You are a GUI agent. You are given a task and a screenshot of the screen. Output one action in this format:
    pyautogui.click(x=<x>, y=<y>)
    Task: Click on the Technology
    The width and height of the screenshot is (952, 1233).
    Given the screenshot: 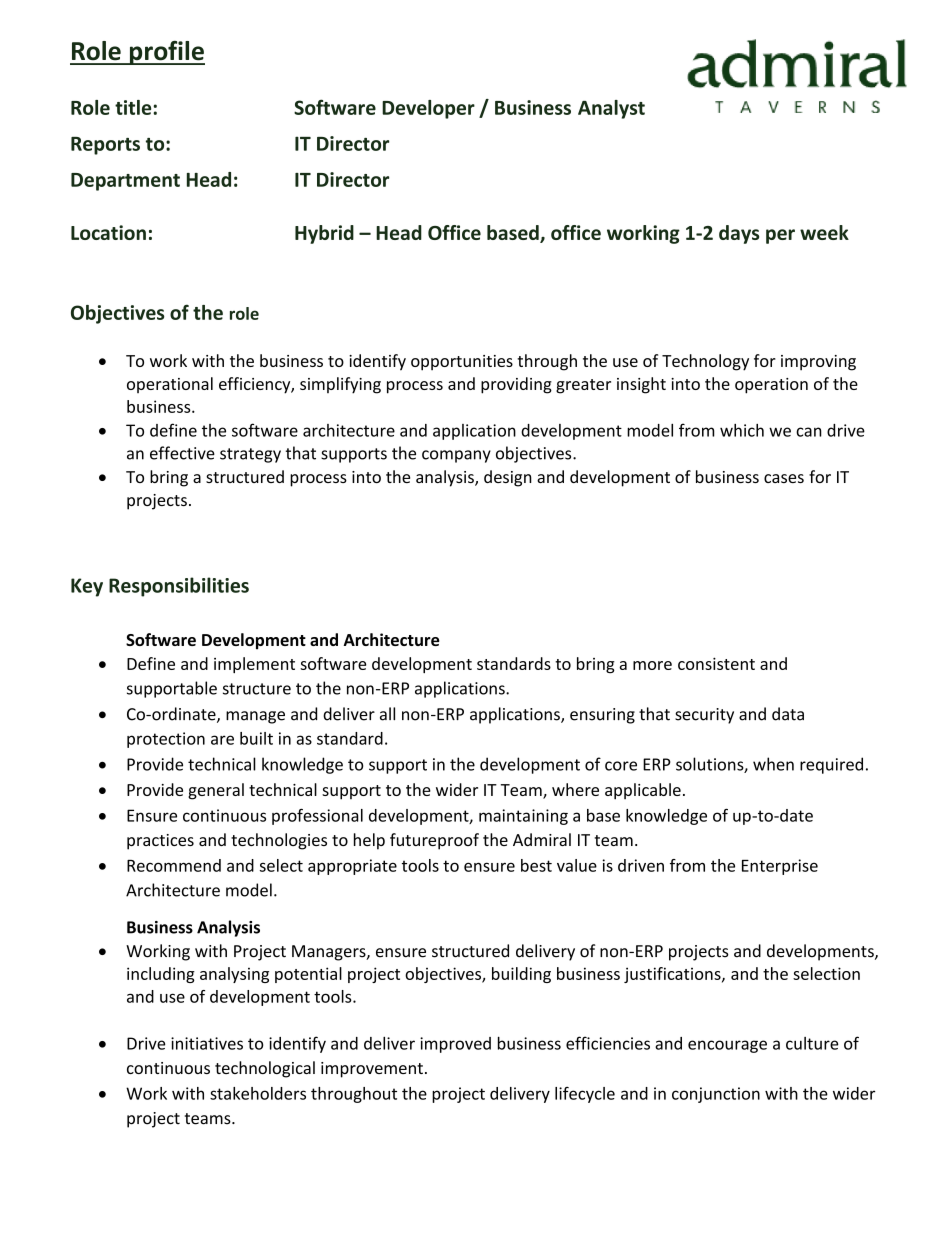 What is the action you would take?
    pyautogui.click(x=705, y=362)
